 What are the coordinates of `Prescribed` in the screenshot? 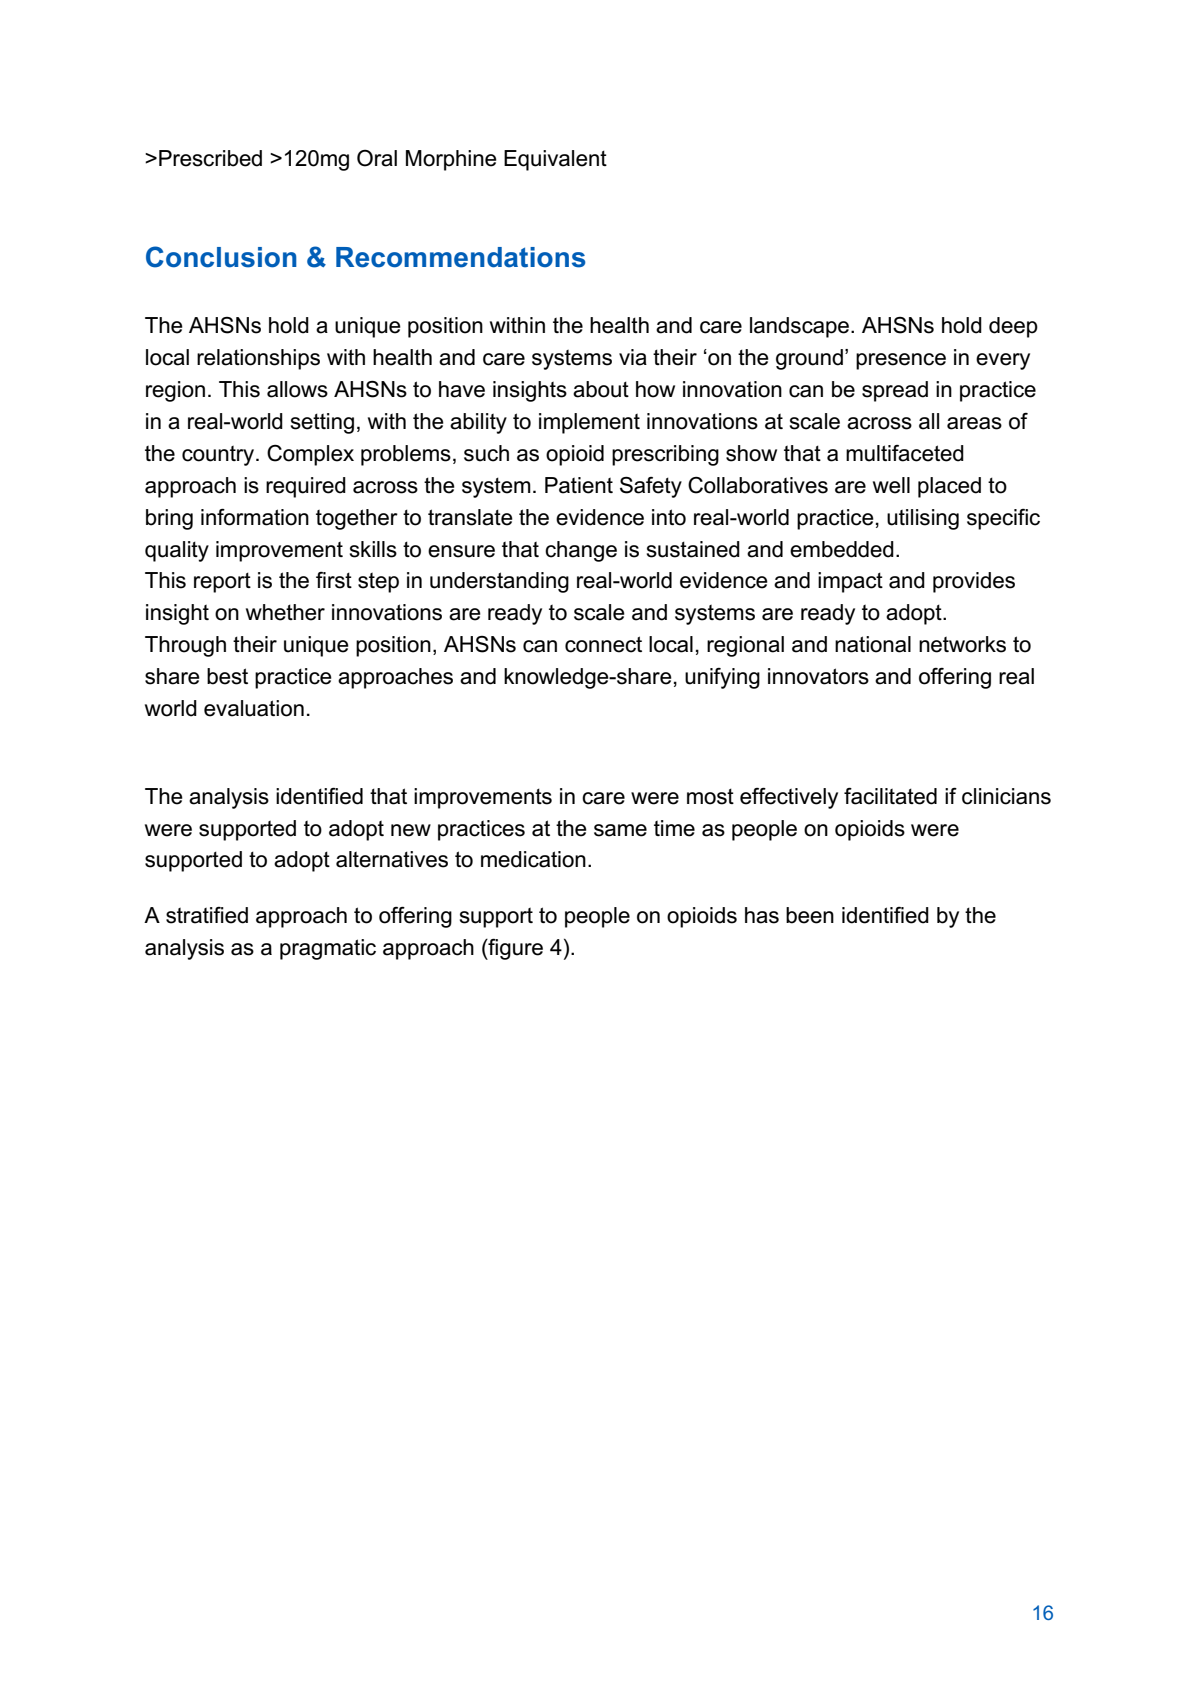 It's located at (210, 158).
